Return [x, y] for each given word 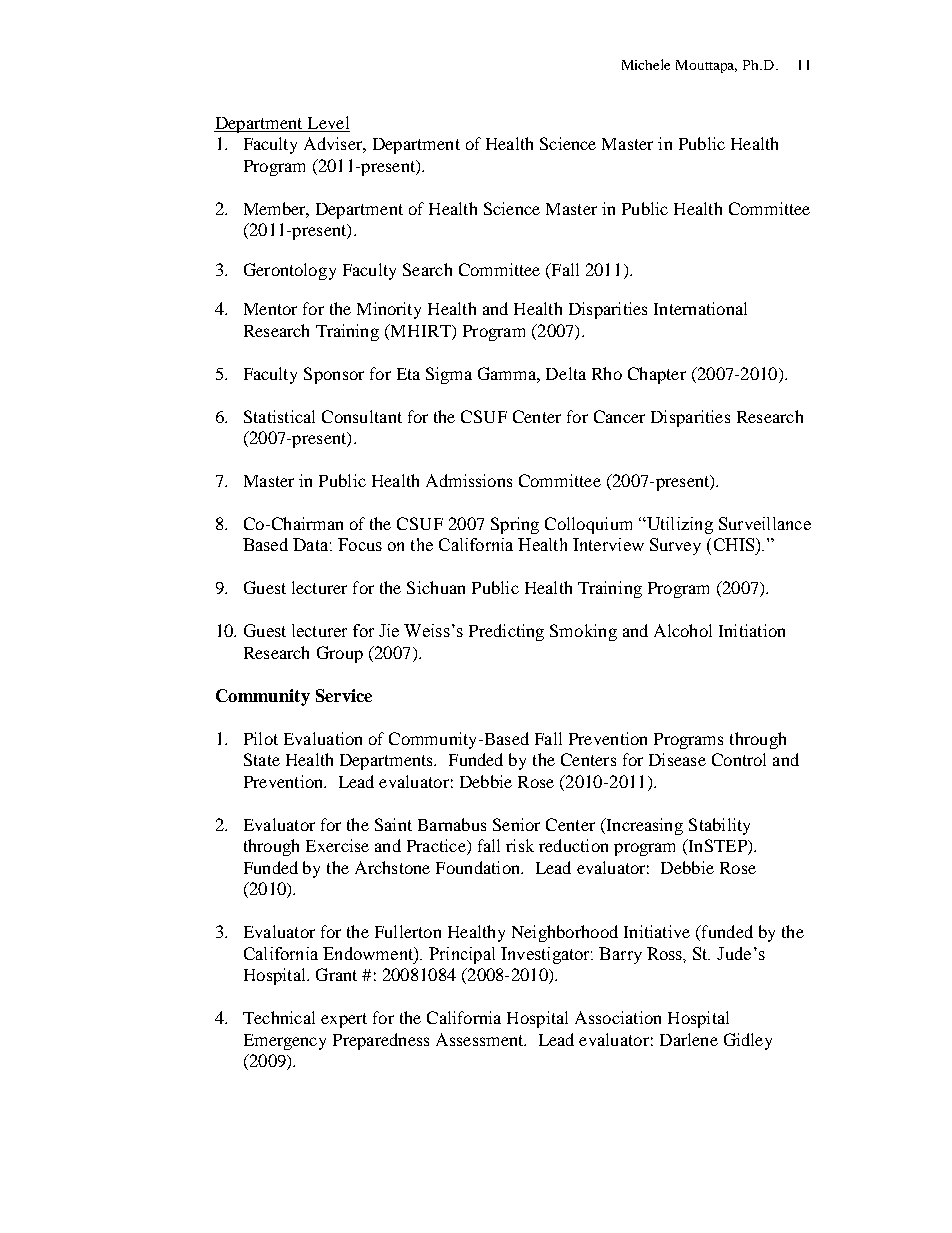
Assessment [481, 1039]
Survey [675, 546]
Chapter [657, 375]
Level [327, 124]
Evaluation [323, 738]
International [700, 308]
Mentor [270, 309]
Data [310, 544]
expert [344, 1020]
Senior [516, 824]
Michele [646, 64]
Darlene [689, 1039]
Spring [515, 525]
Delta [566, 373]
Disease [677, 759]
